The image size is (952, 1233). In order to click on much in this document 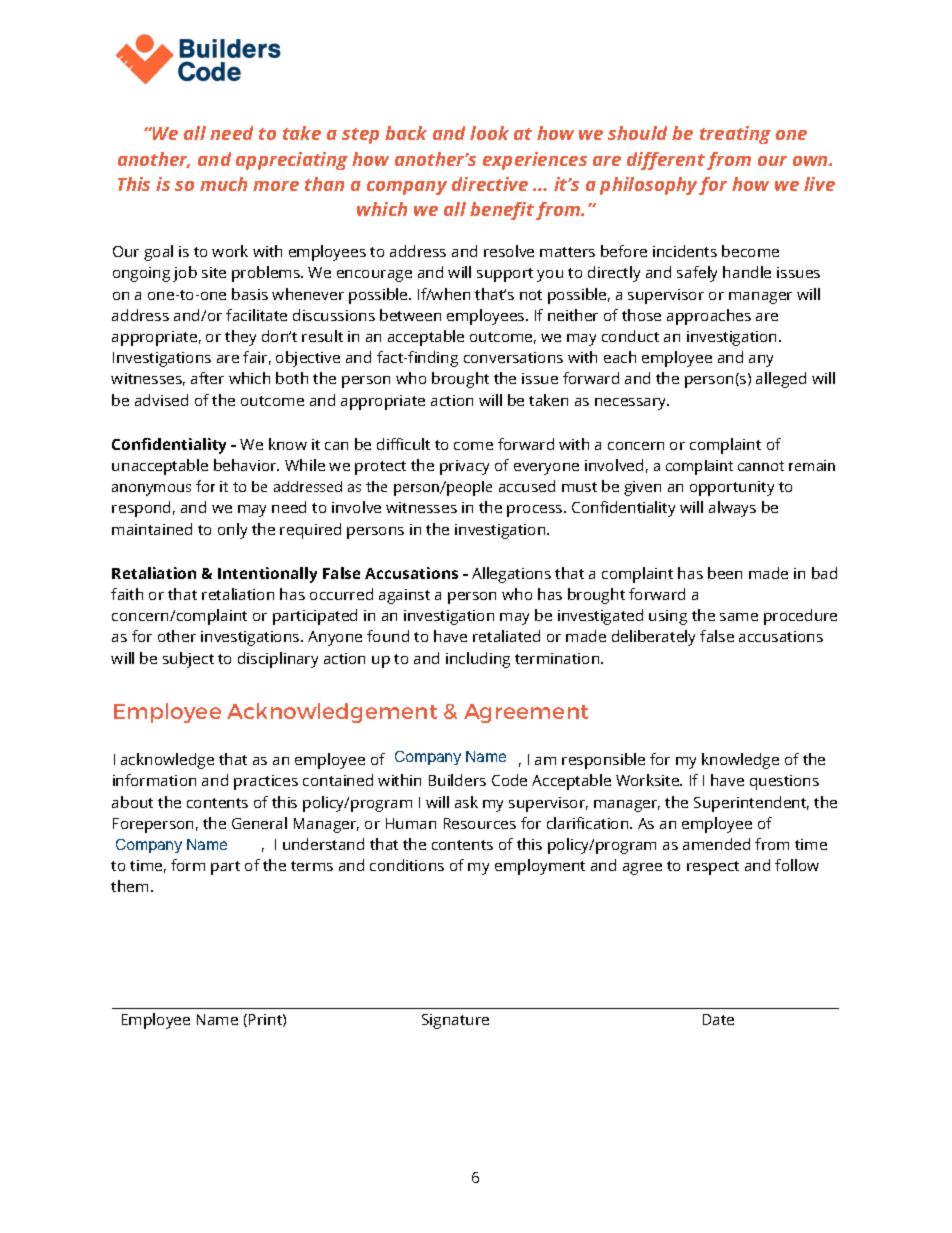, I will do `click(223, 184)`.
